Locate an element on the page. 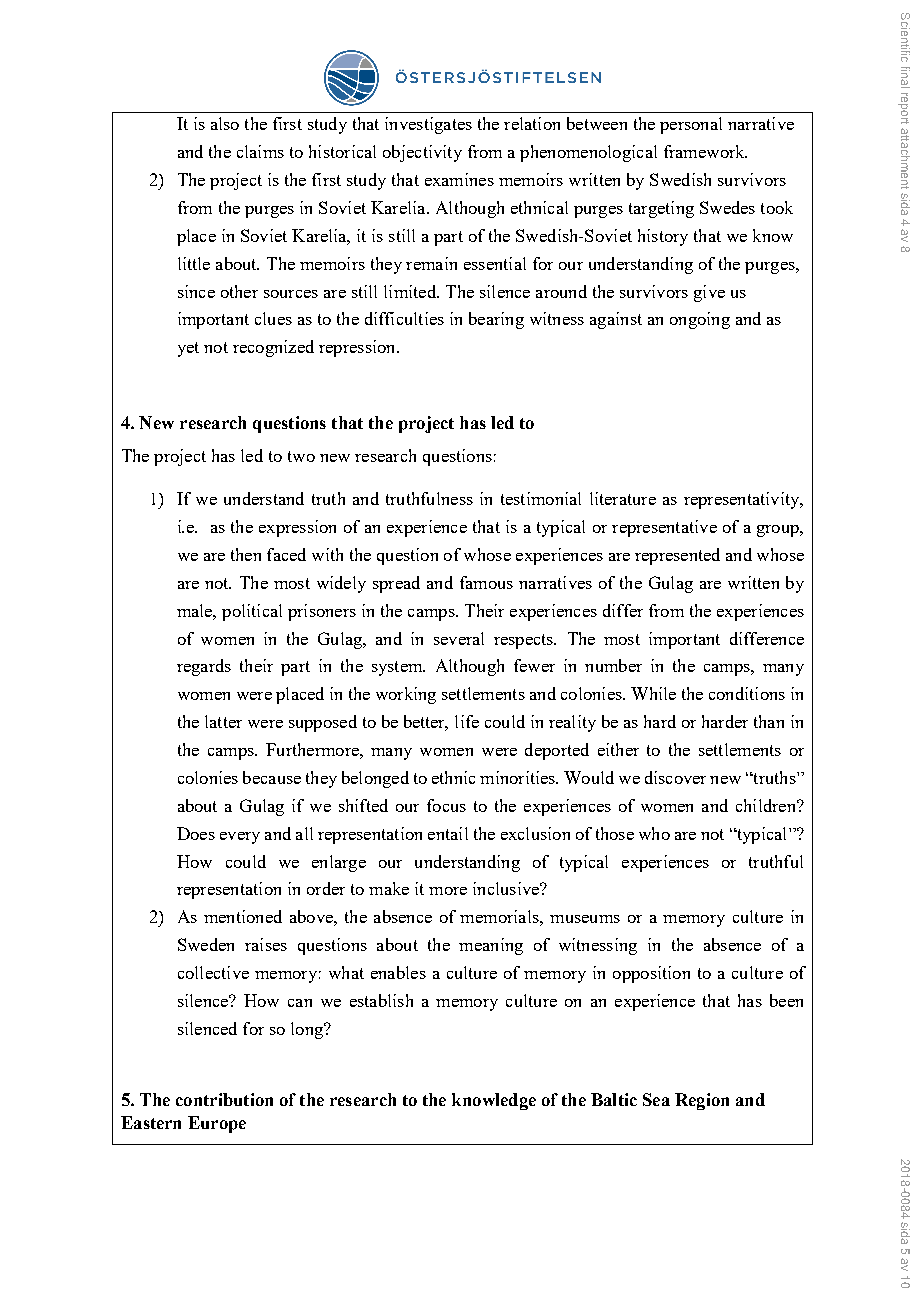  Baltic is located at coordinates (614, 1099).
